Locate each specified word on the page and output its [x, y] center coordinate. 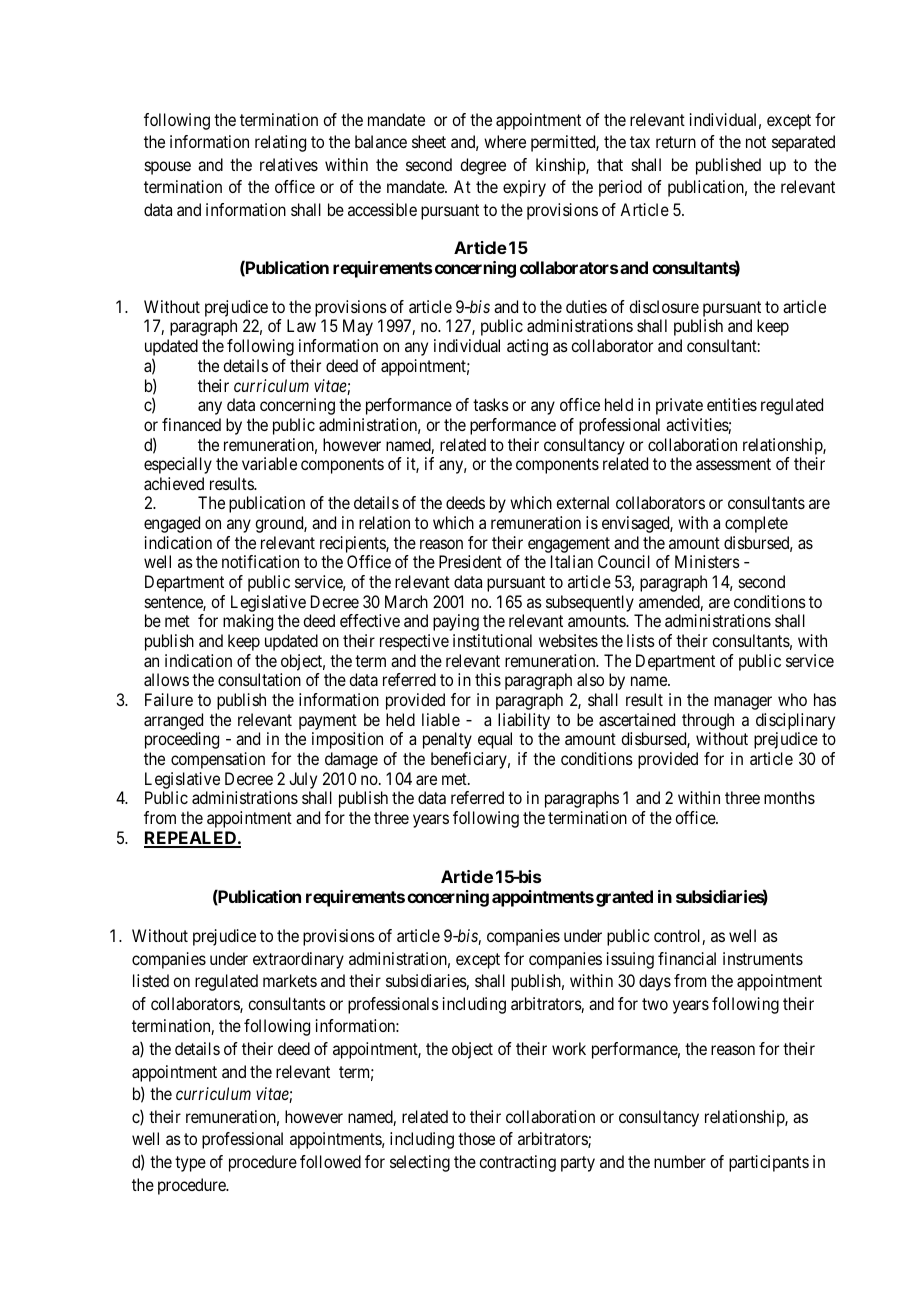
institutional [492, 640]
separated [803, 143]
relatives [289, 164]
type [190, 1164]
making [248, 622]
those [476, 1138]
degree [483, 166]
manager [743, 703]
